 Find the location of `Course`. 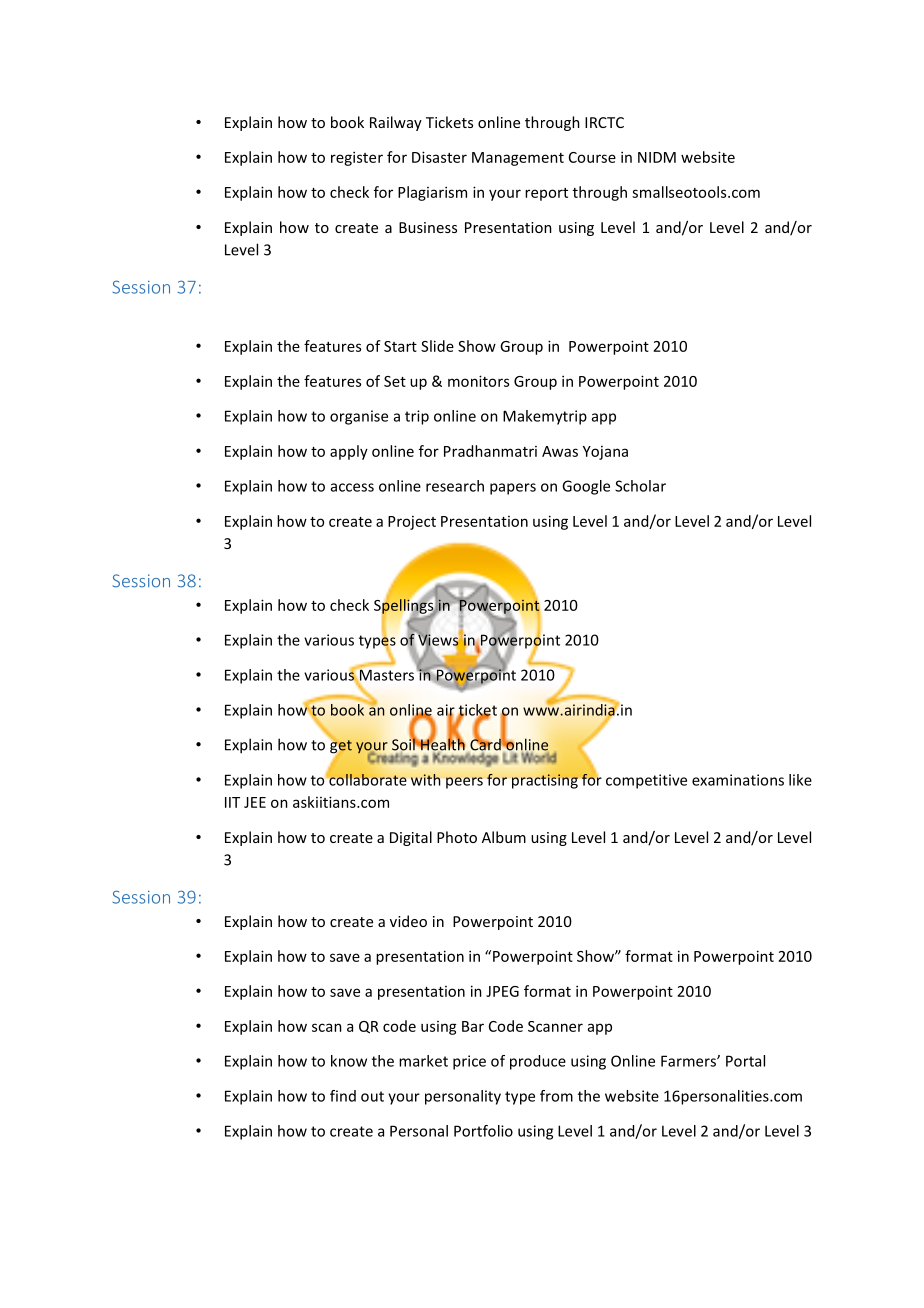

Course is located at coordinates (592, 157).
